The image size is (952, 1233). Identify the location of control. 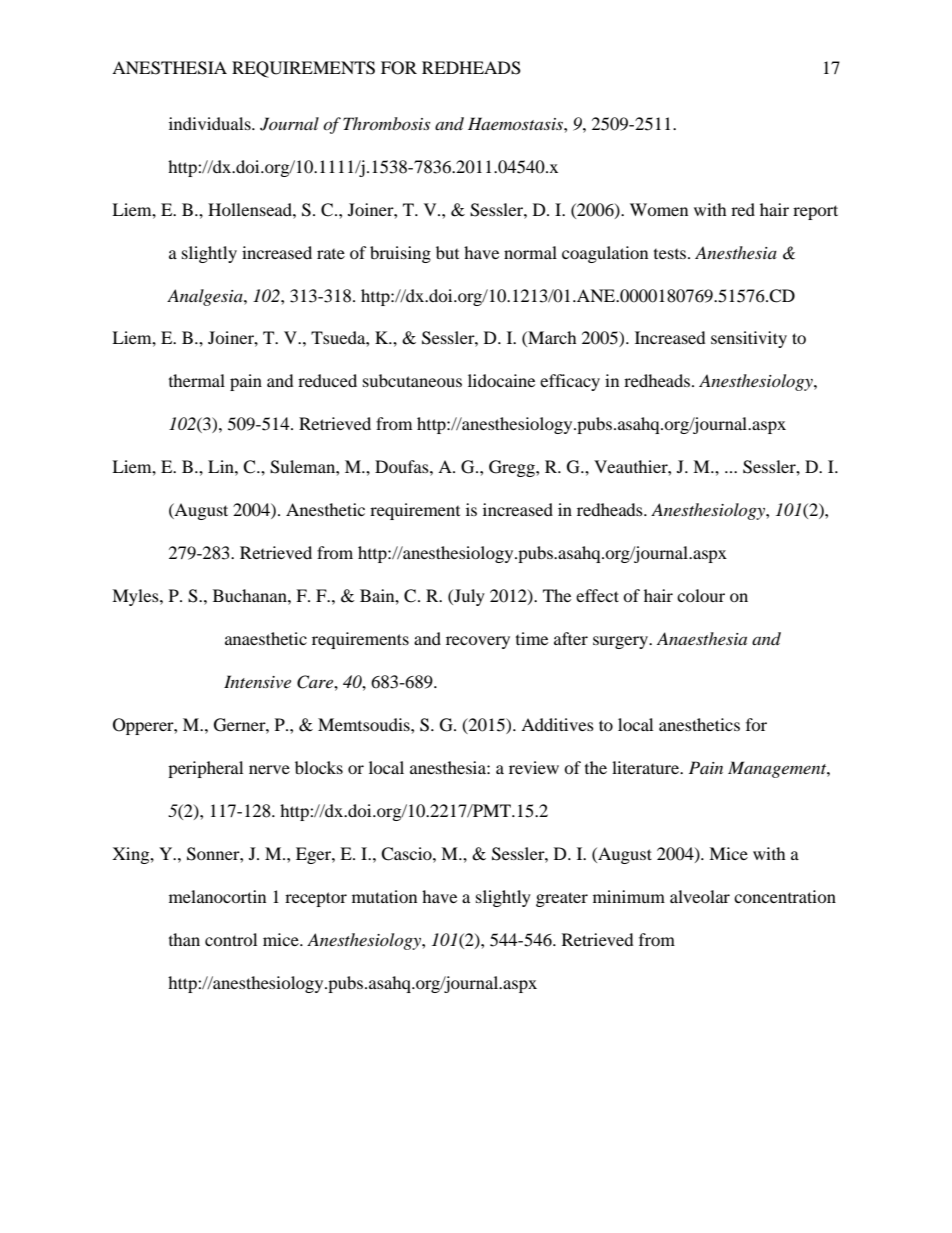
(231, 939).
